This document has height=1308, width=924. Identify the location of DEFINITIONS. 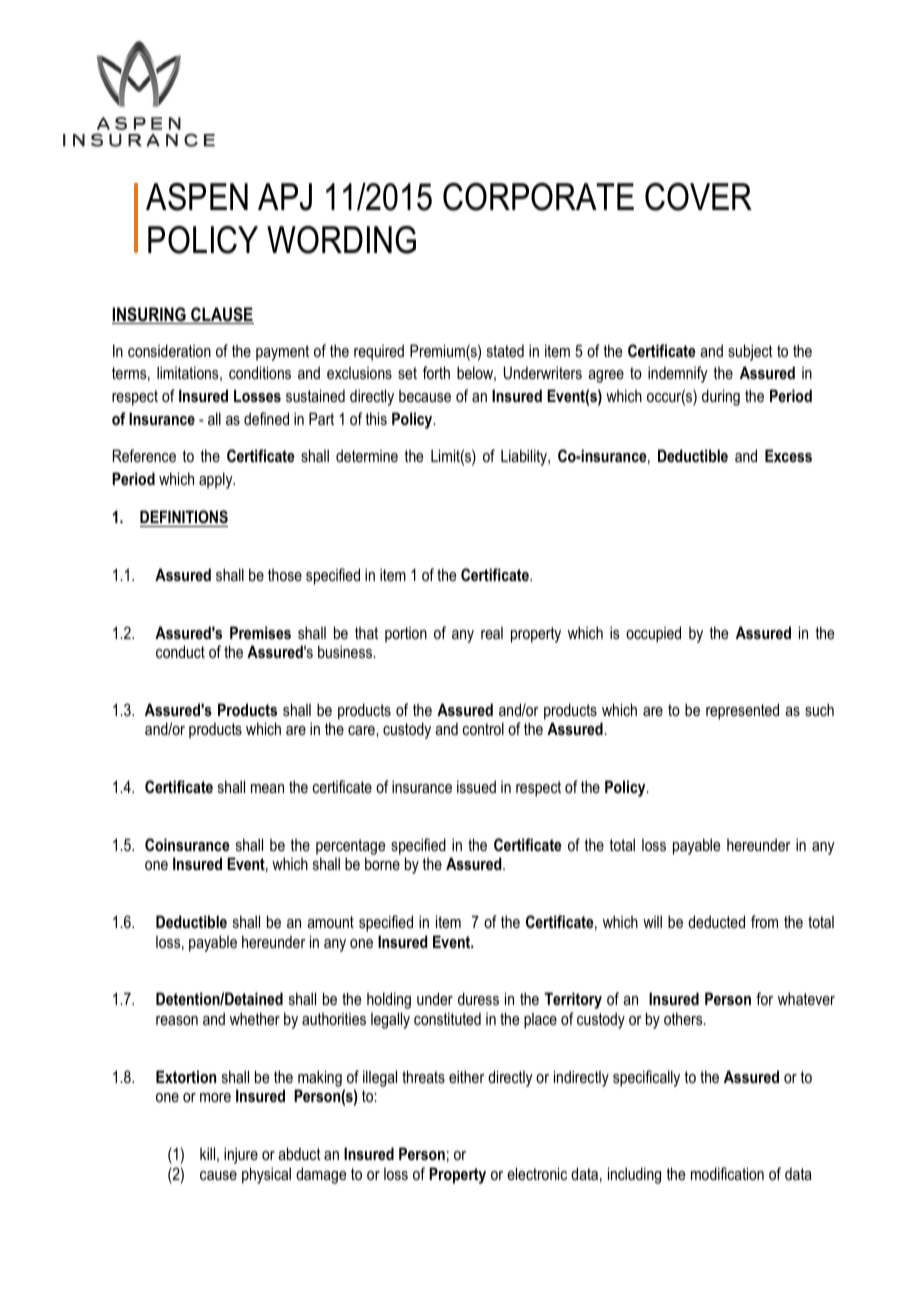
(184, 517).
